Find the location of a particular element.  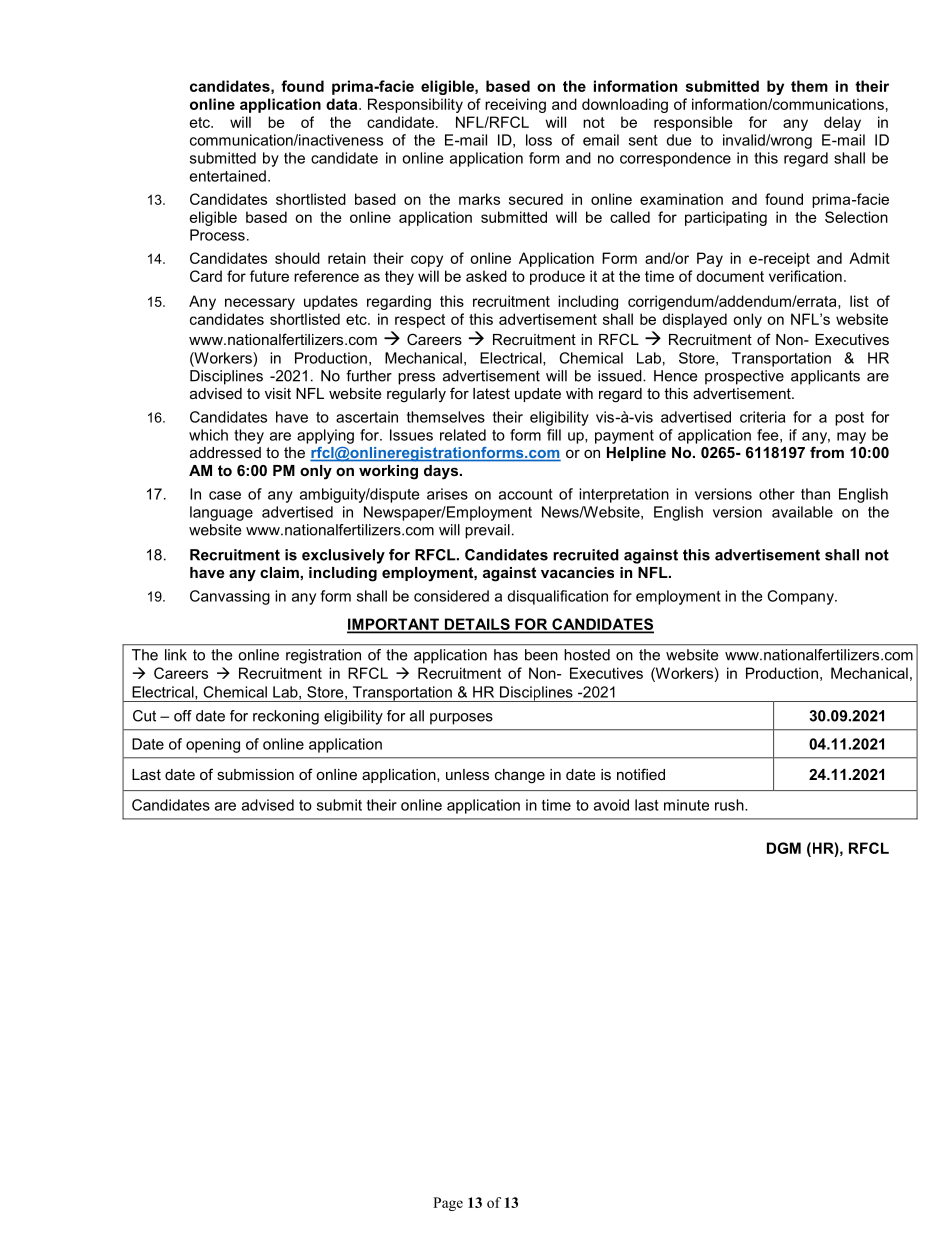

submission is located at coordinates (255, 774).
